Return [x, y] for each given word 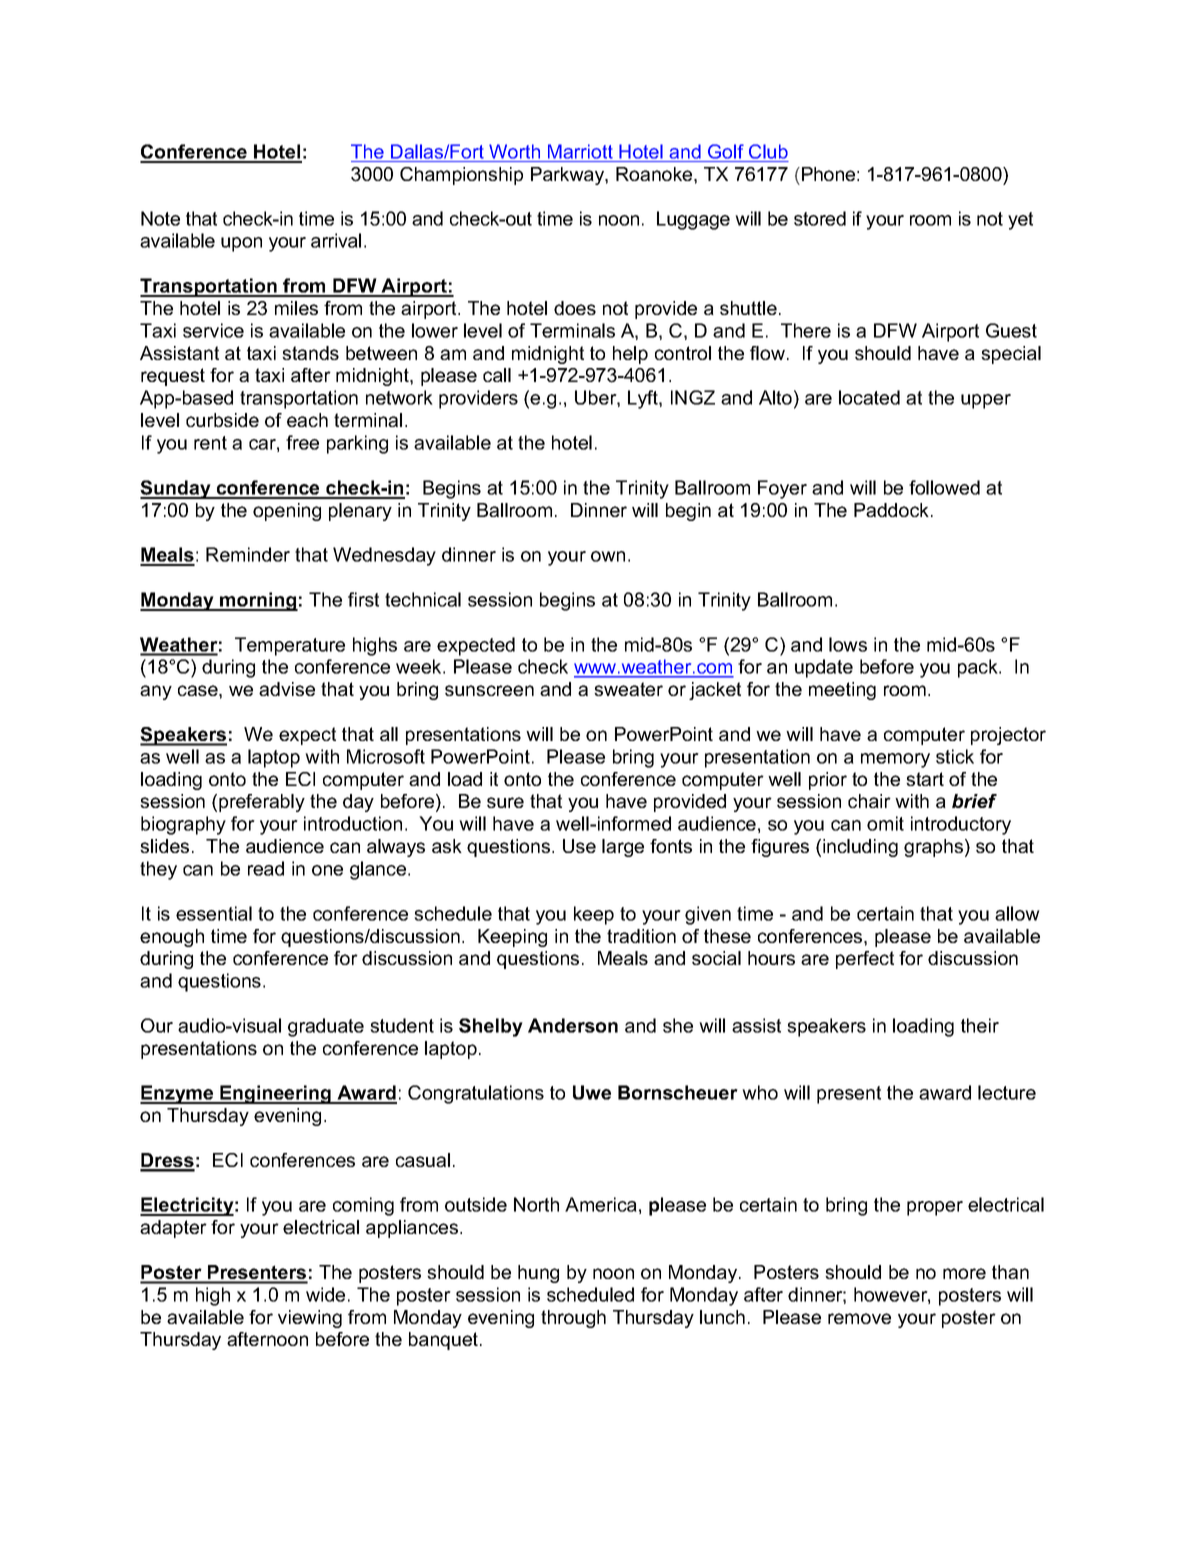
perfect [865, 960]
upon [241, 244]
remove [859, 1318]
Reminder [248, 554]
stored [820, 218]
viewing [310, 1319]
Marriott [580, 151]
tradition [641, 936]
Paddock [891, 510]
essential [214, 913]
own [608, 556]
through [573, 1319]
